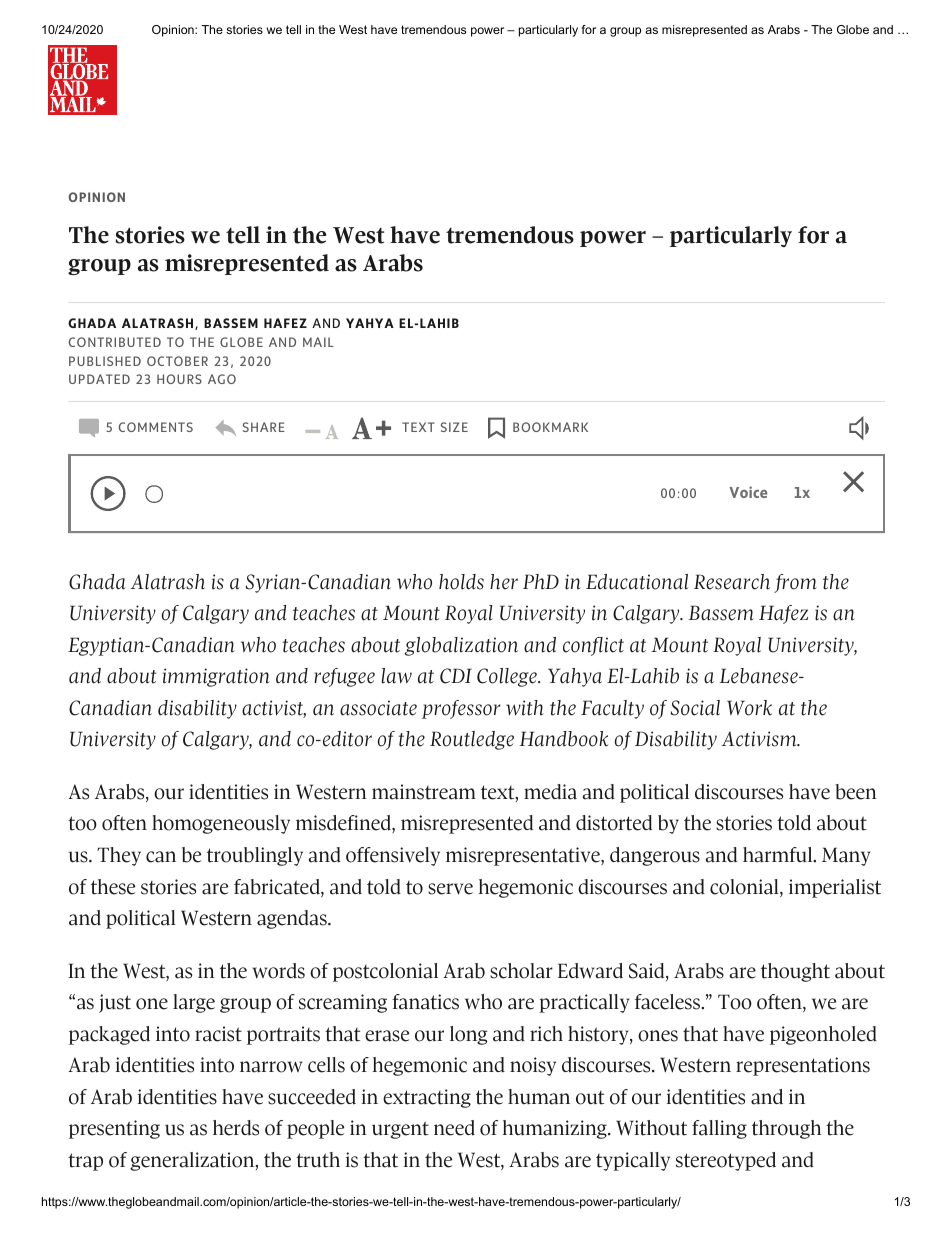 This screenshot has height=1233, width=952. Describe the element at coordinates (521, 971) in the screenshot. I see `scholar` at that location.
